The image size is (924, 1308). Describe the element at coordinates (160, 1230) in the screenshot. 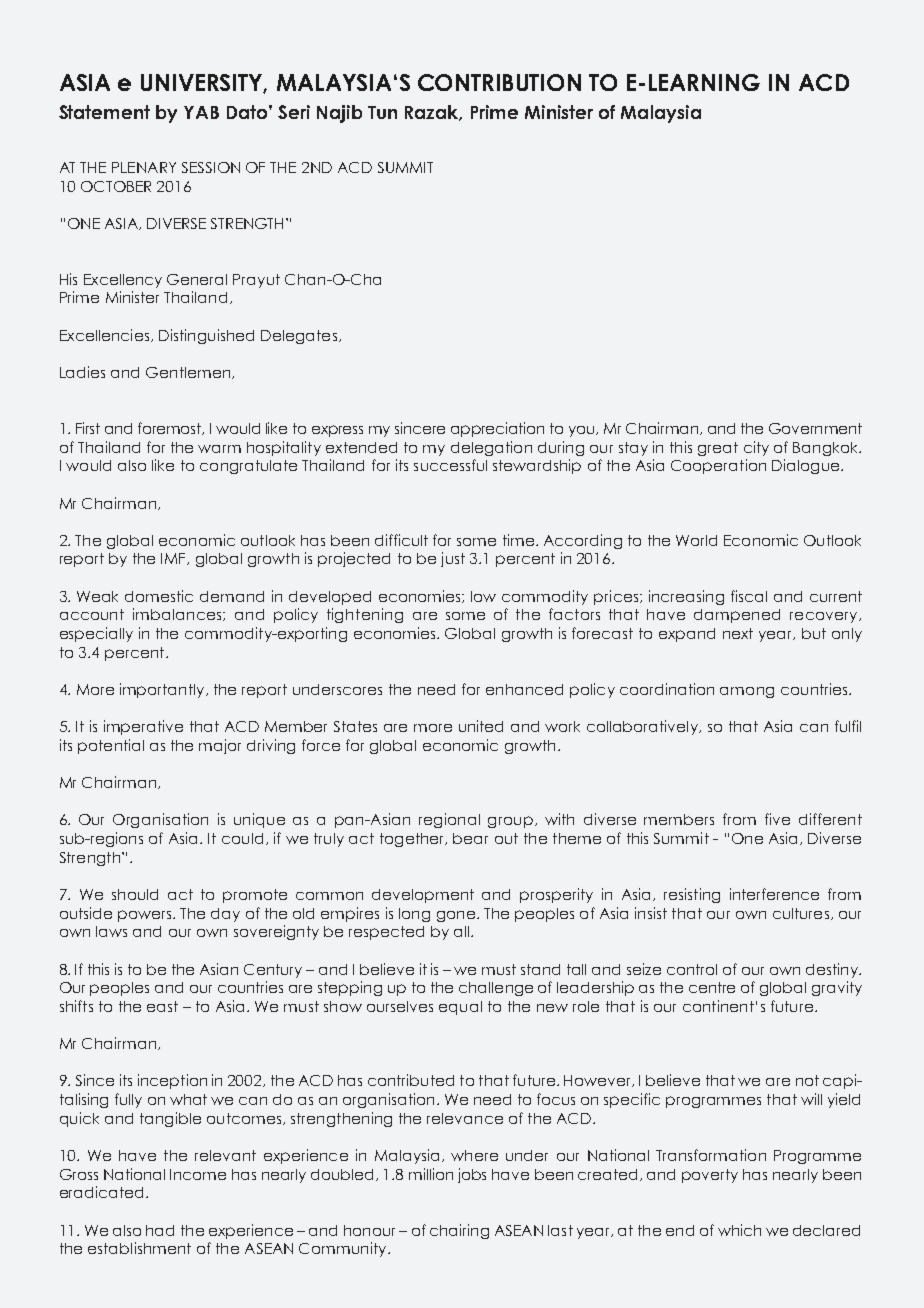

I see `had` at that location.
